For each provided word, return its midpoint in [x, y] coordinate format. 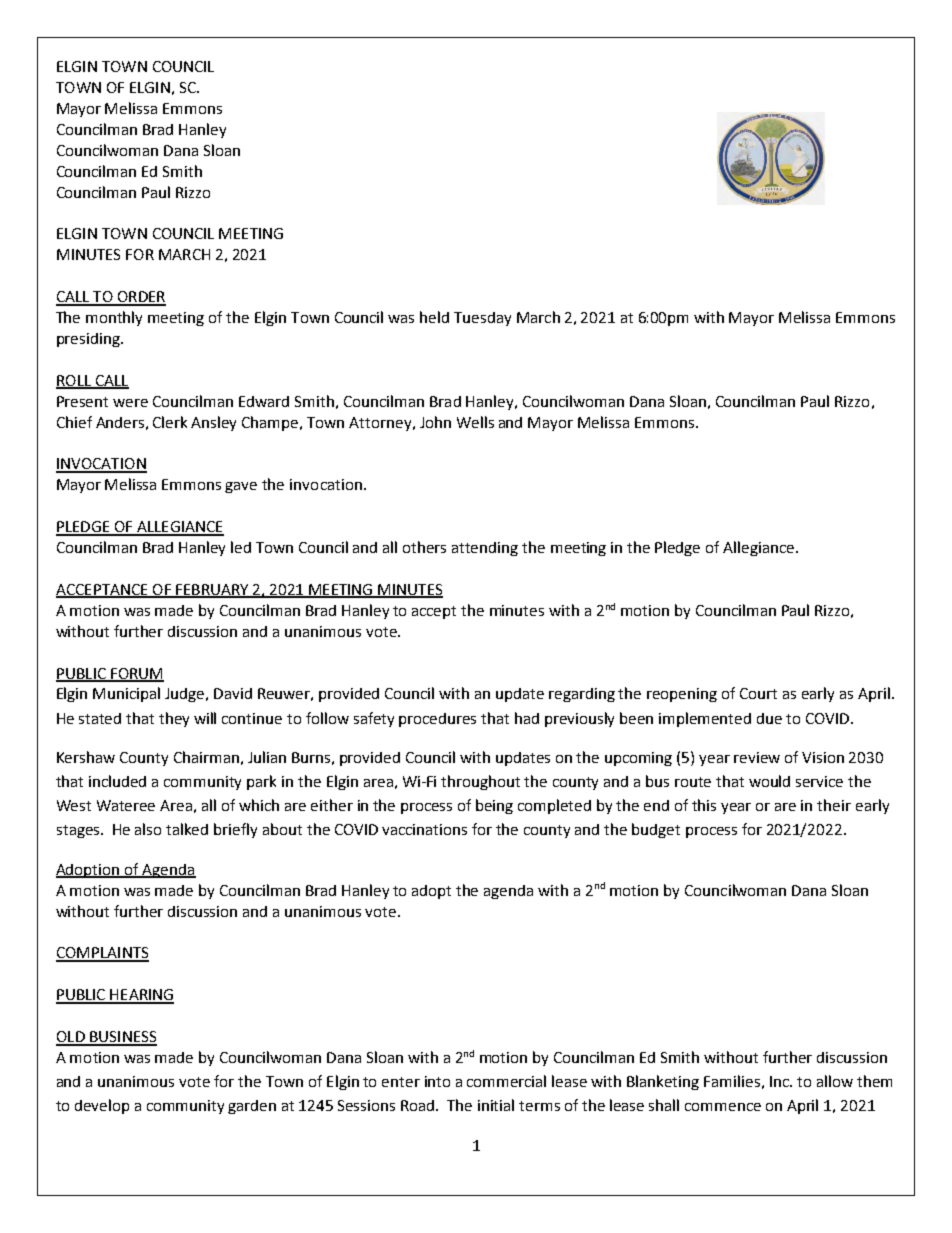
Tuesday [482, 319]
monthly [114, 318]
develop [102, 1106]
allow [835, 1081]
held [434, 317]
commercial [506, 1081]
